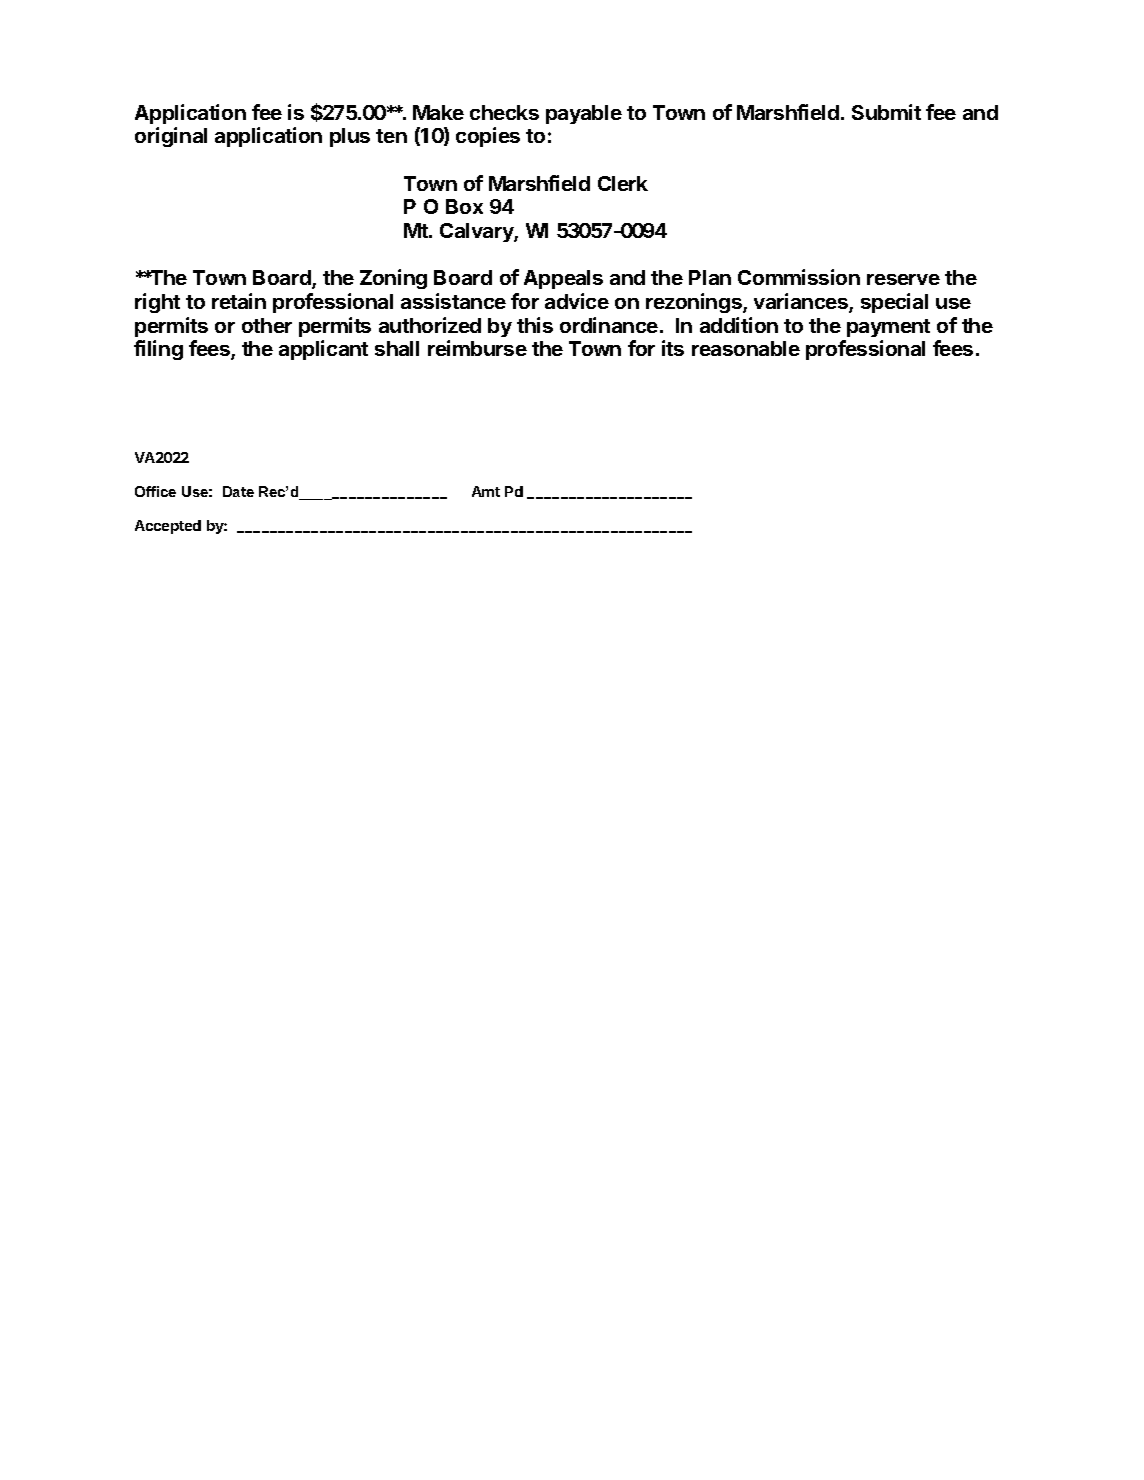 The height and width of the screenshot is (1480, 1144). Describe the element at coordinates (477, 348) in the screenshot. I see `reimburse` at that location.
